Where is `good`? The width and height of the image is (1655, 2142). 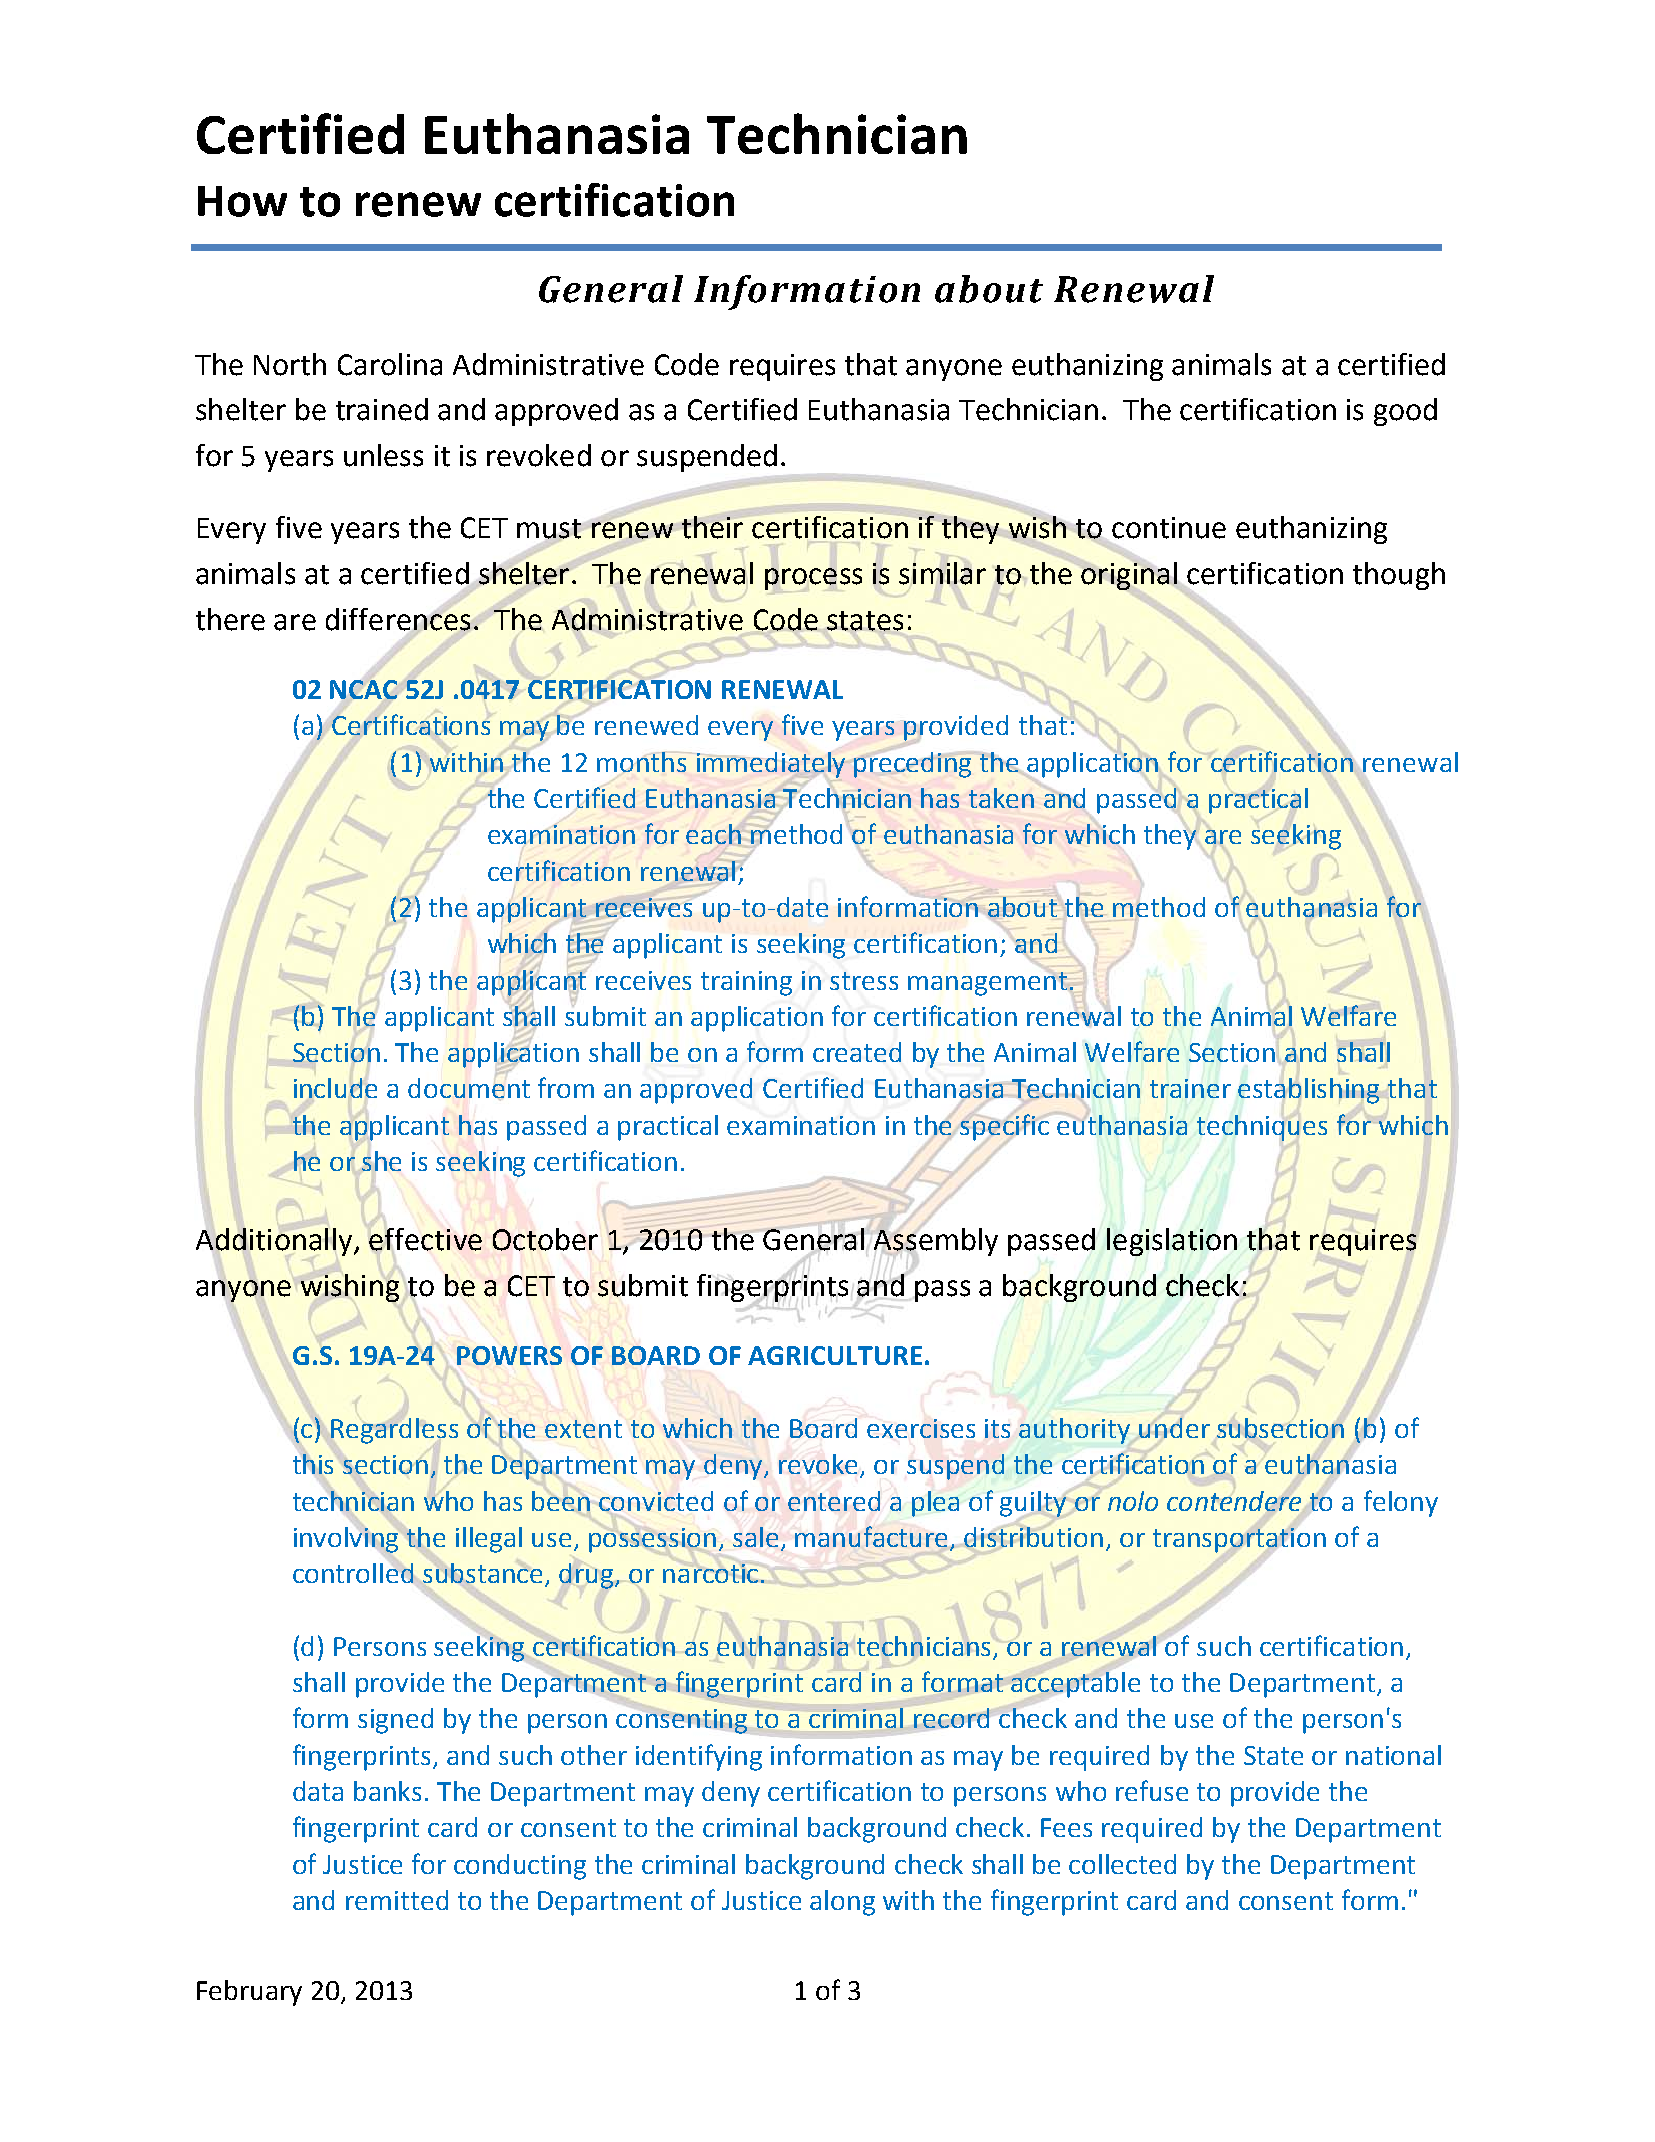 good is located at coordinates (1405, 412).
